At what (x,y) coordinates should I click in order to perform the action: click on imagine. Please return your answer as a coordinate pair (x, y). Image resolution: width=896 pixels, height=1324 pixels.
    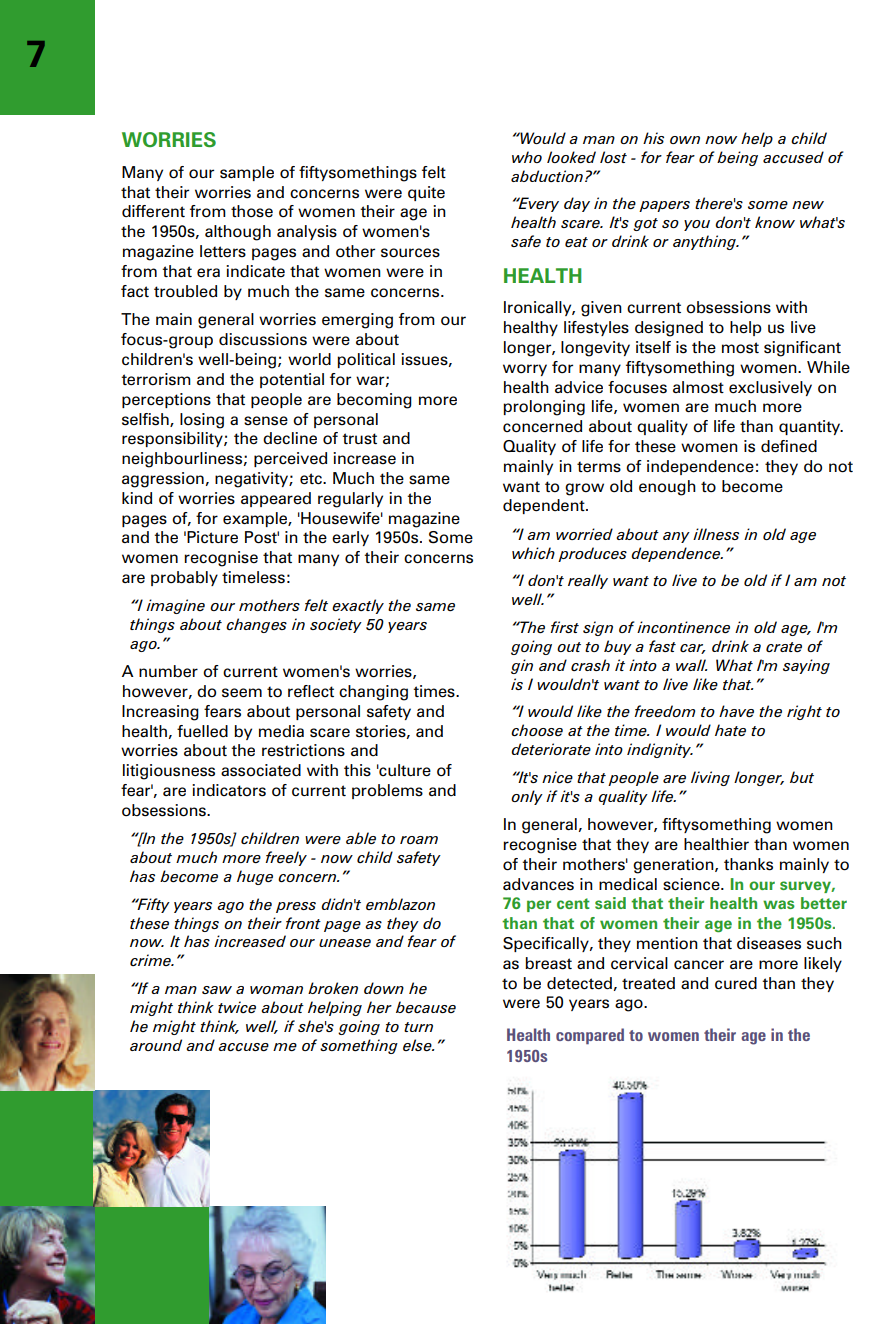
    Looking at the image, I should click on (175, 606).
